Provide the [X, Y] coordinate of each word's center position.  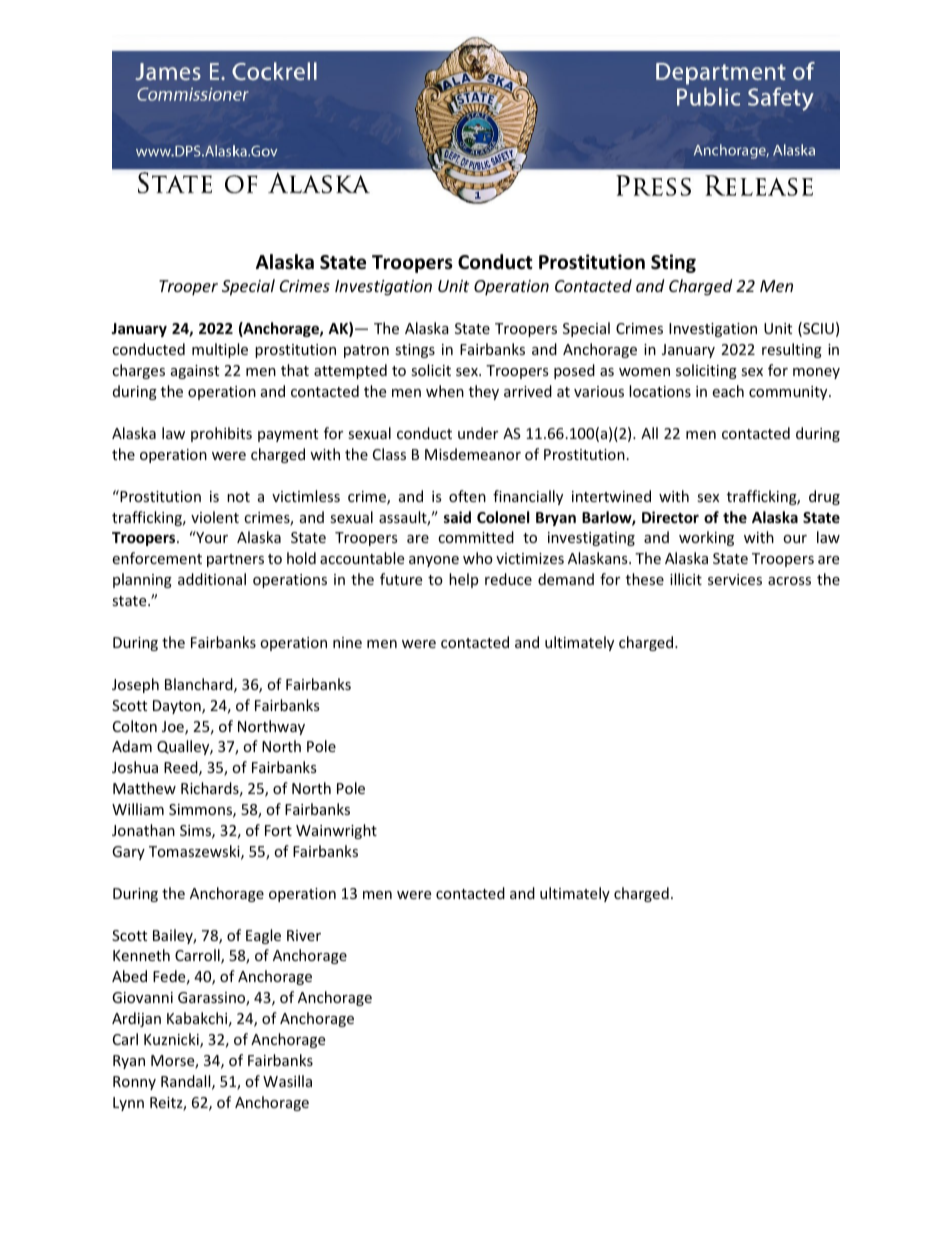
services [735, 579]
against [195, 372]
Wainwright [336, 831]
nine [347, 642]
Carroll [198, 956]
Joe [174, 728]
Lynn [128, 1104]
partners [235, 560]
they [484, 392]
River [304, 935]
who [478, 558]
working [706, 538]
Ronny [134, 1083]
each [728, 391]
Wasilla [287, 1081]
